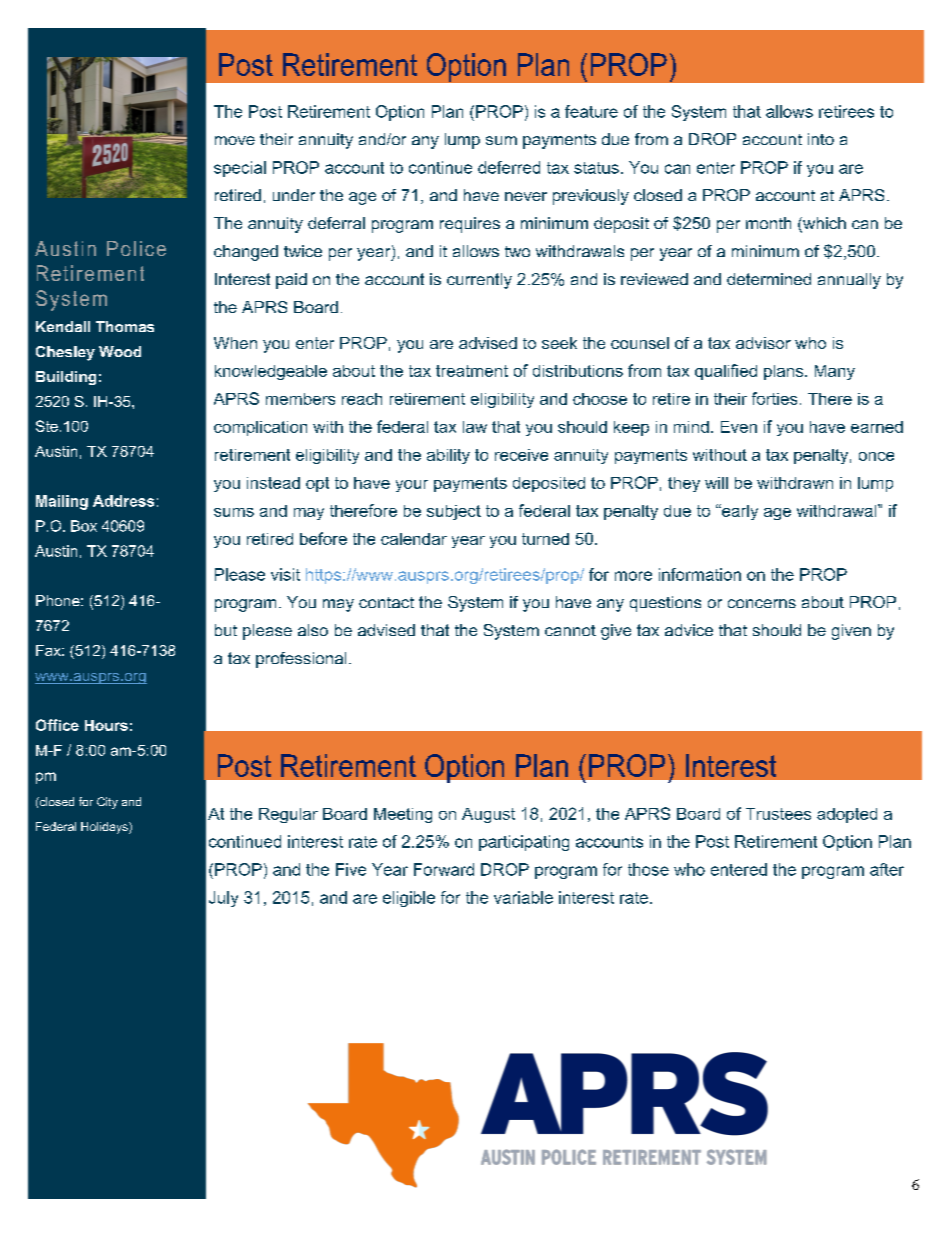  I want to click on advice, so click(689, 630).
